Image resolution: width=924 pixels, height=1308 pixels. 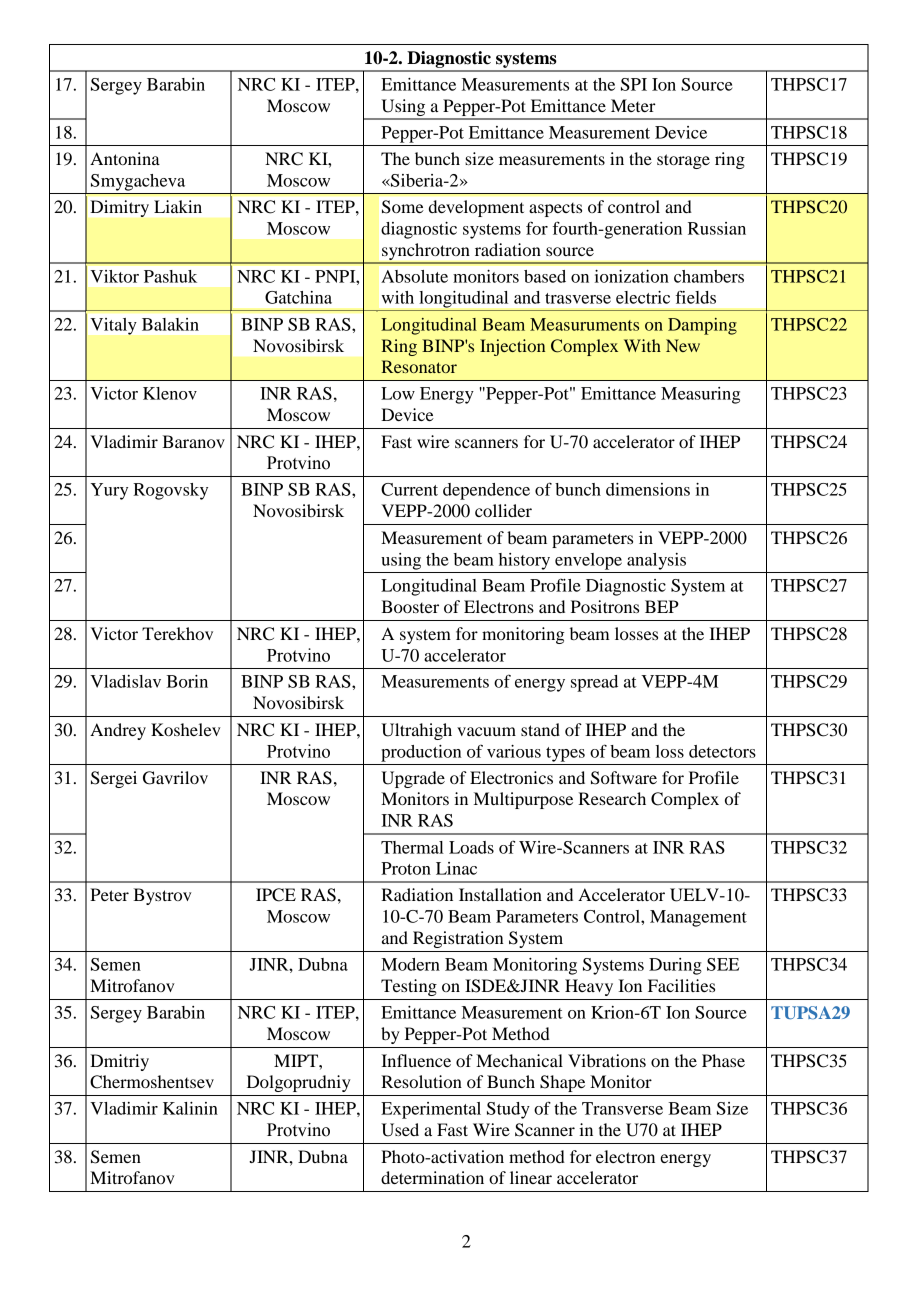 I want to click on Resonator, so click(x=419, y=366).
